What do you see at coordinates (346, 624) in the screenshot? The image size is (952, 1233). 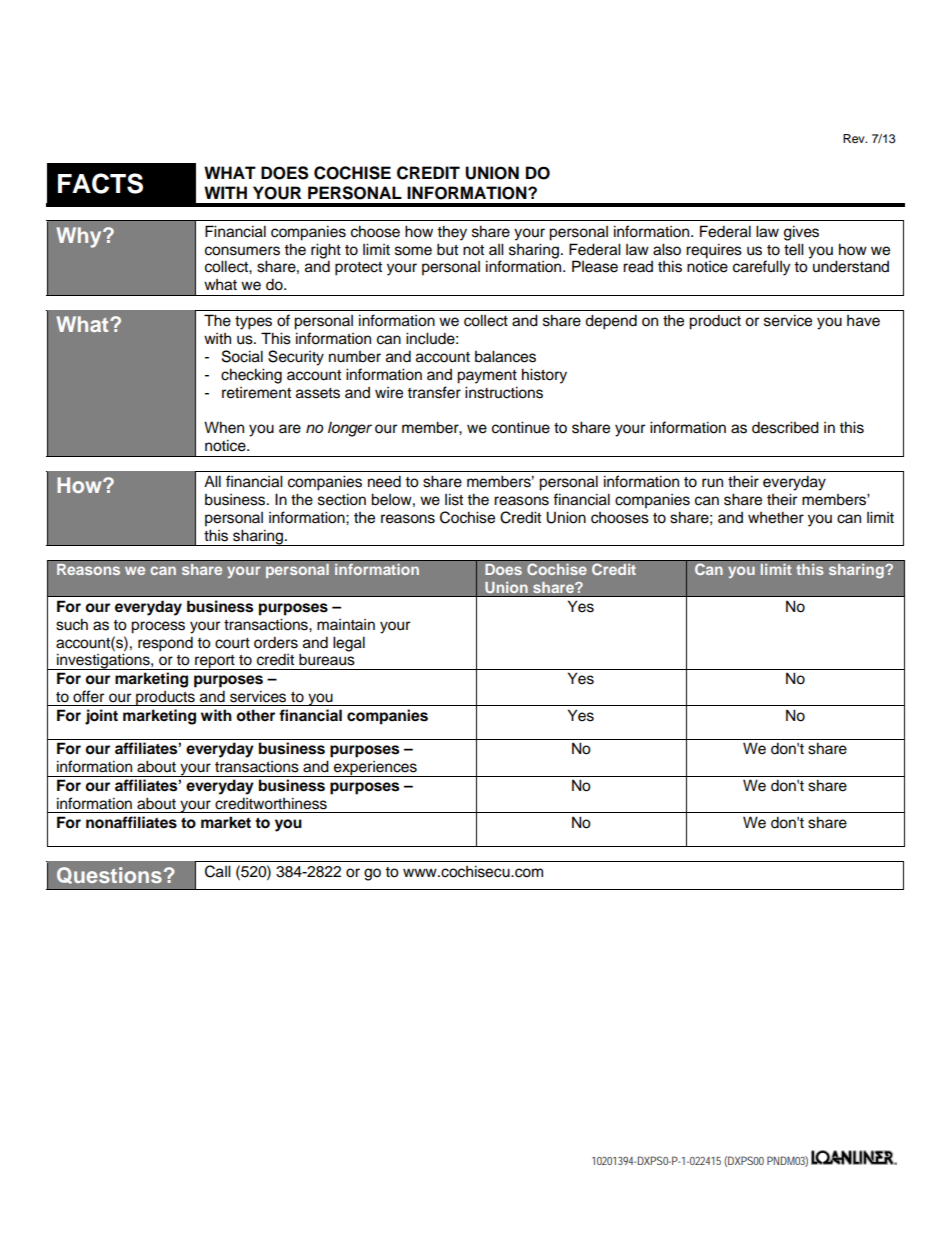 I see `maintain` at bounding box center [346, 624].
